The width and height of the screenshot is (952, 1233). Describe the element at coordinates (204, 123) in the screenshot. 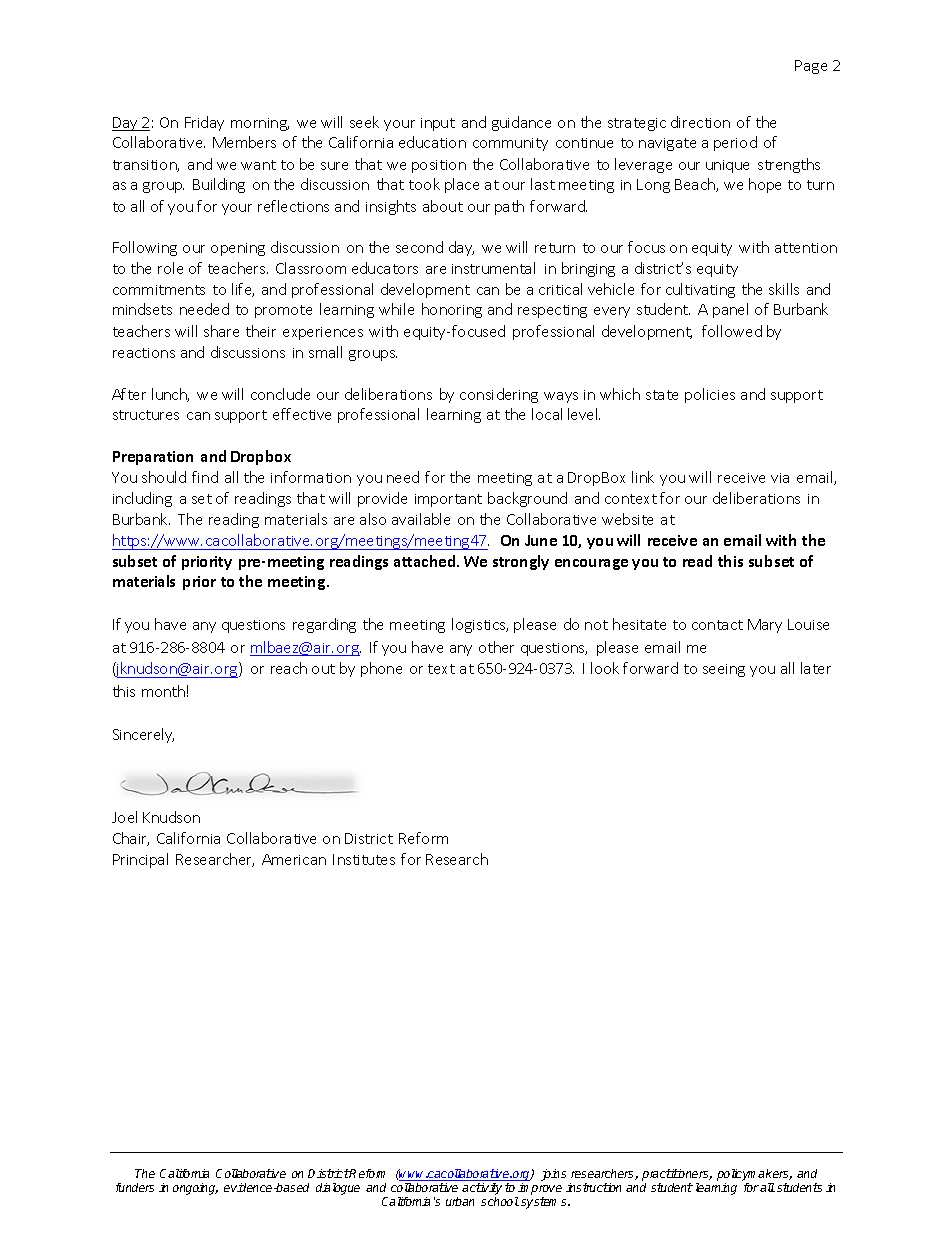

I see `Friday` at that location.
